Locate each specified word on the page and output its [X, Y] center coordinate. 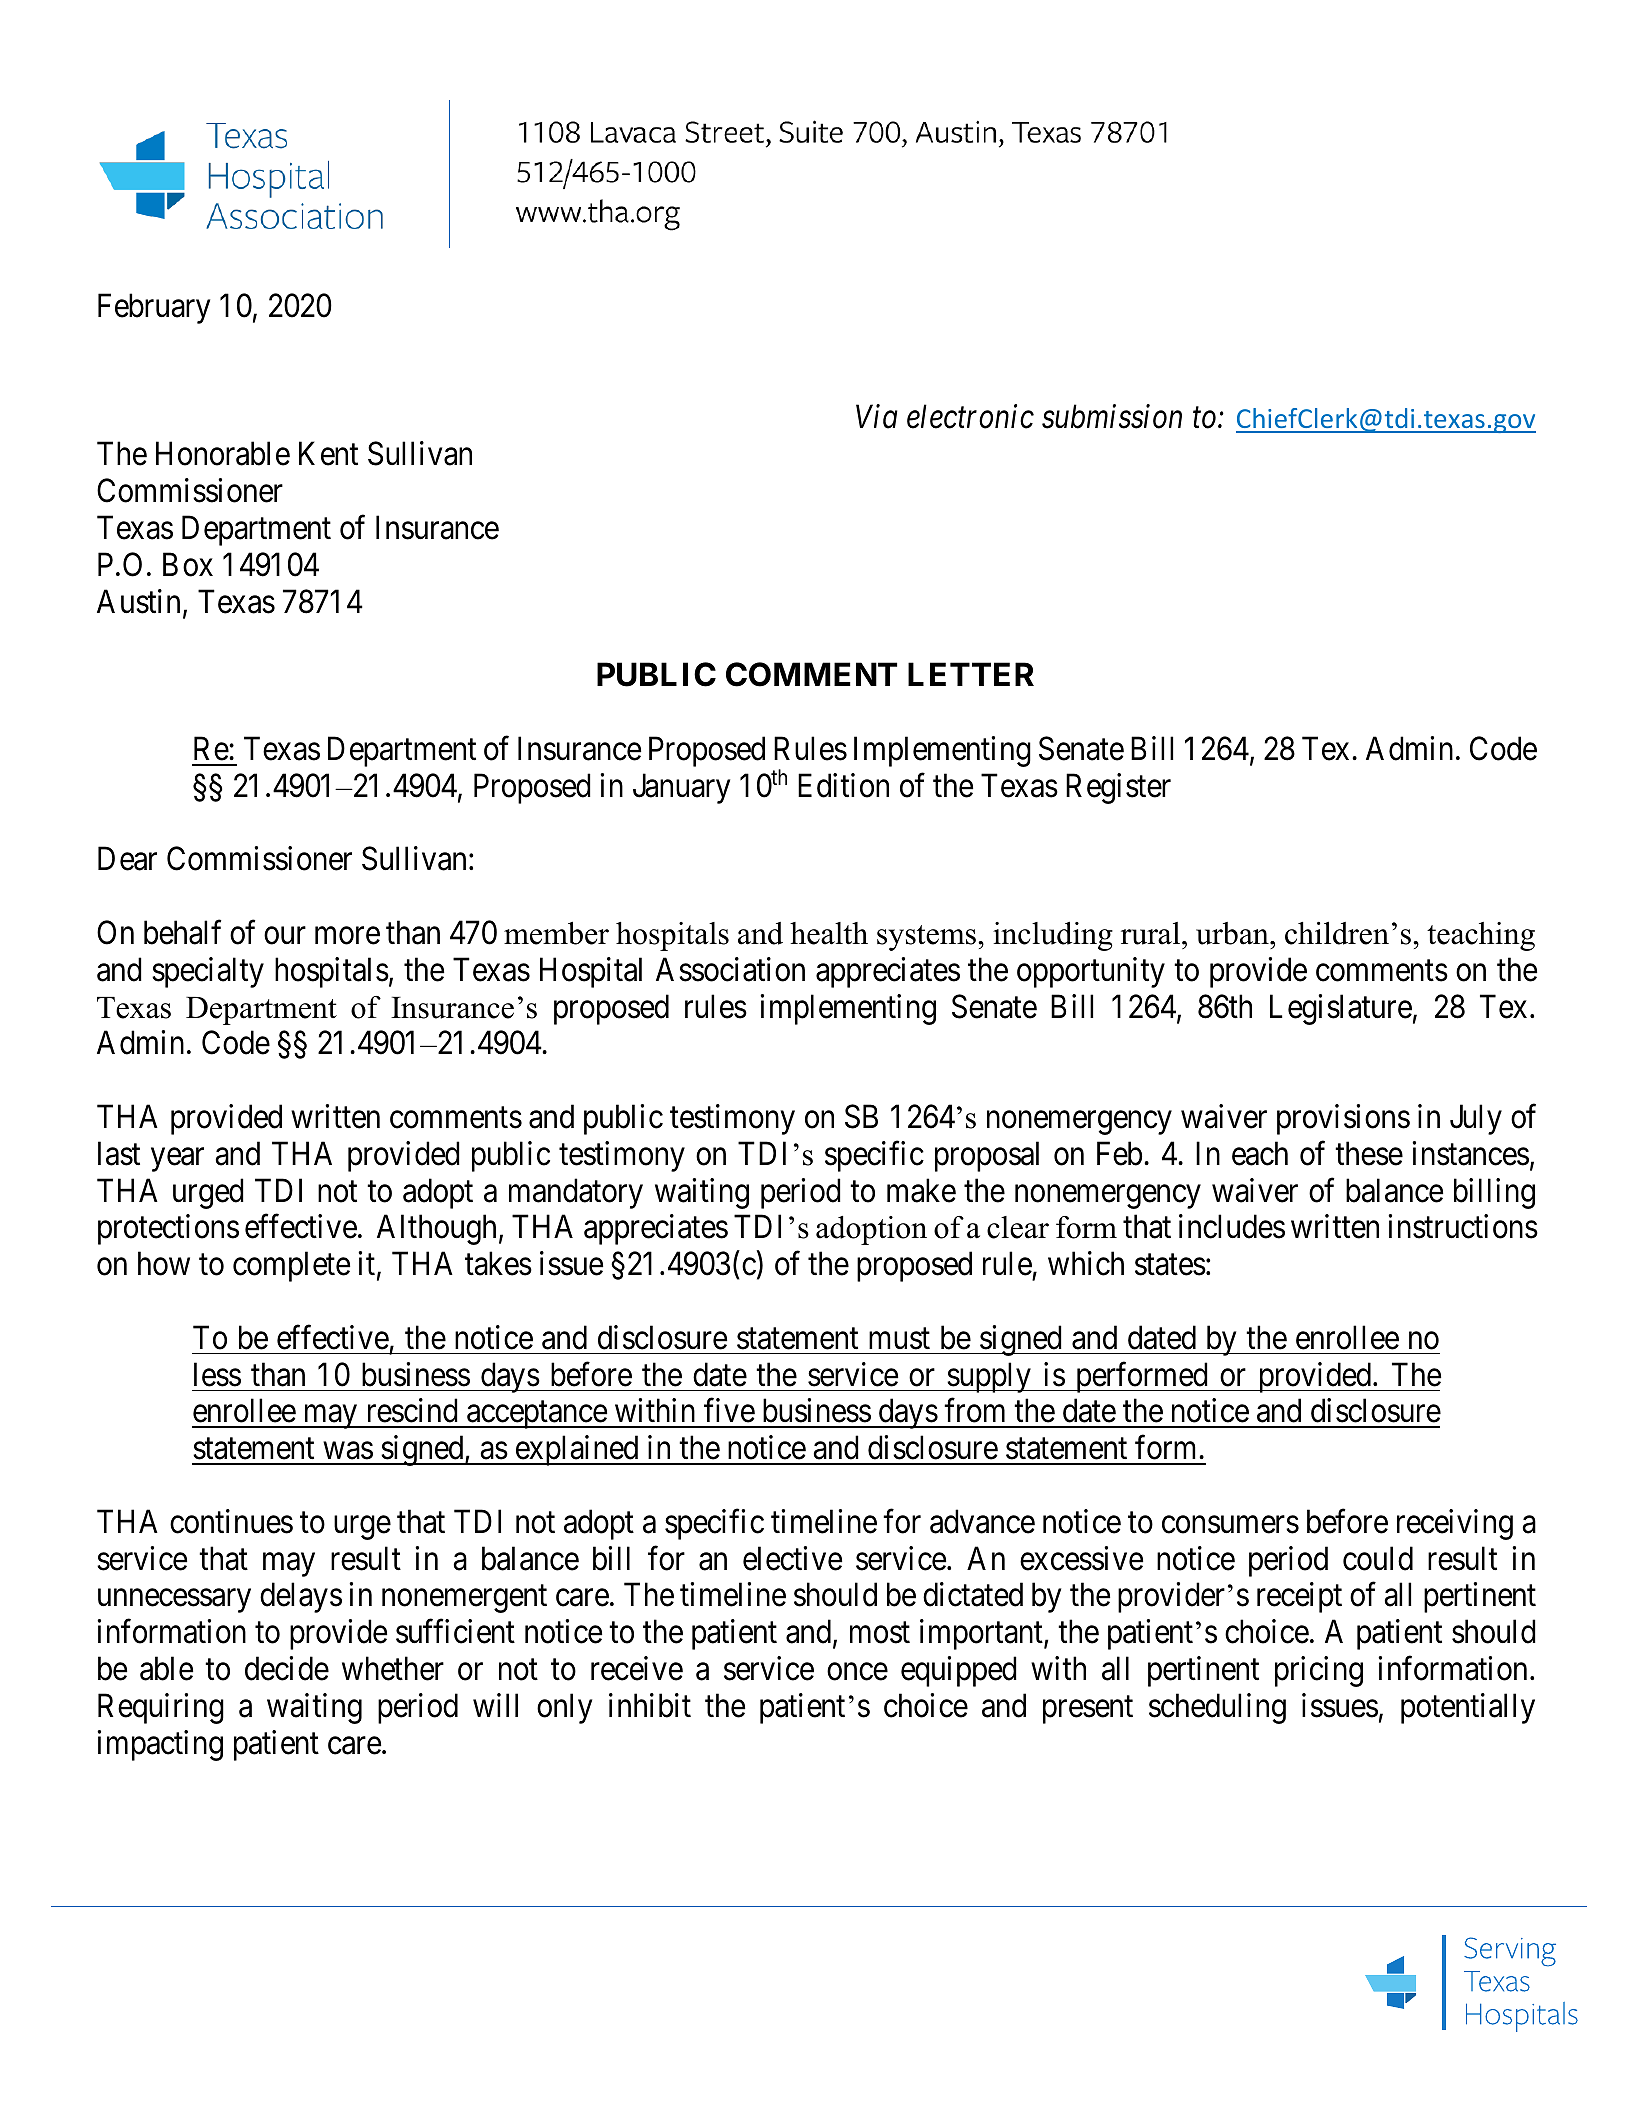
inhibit [650, 1705]
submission [1112, 416]
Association [730, 969]
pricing [1319, 1671]
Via [877, 417]
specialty [208, 972]
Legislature [1341, 1009]
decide [287, 1668]
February [154, 308]
